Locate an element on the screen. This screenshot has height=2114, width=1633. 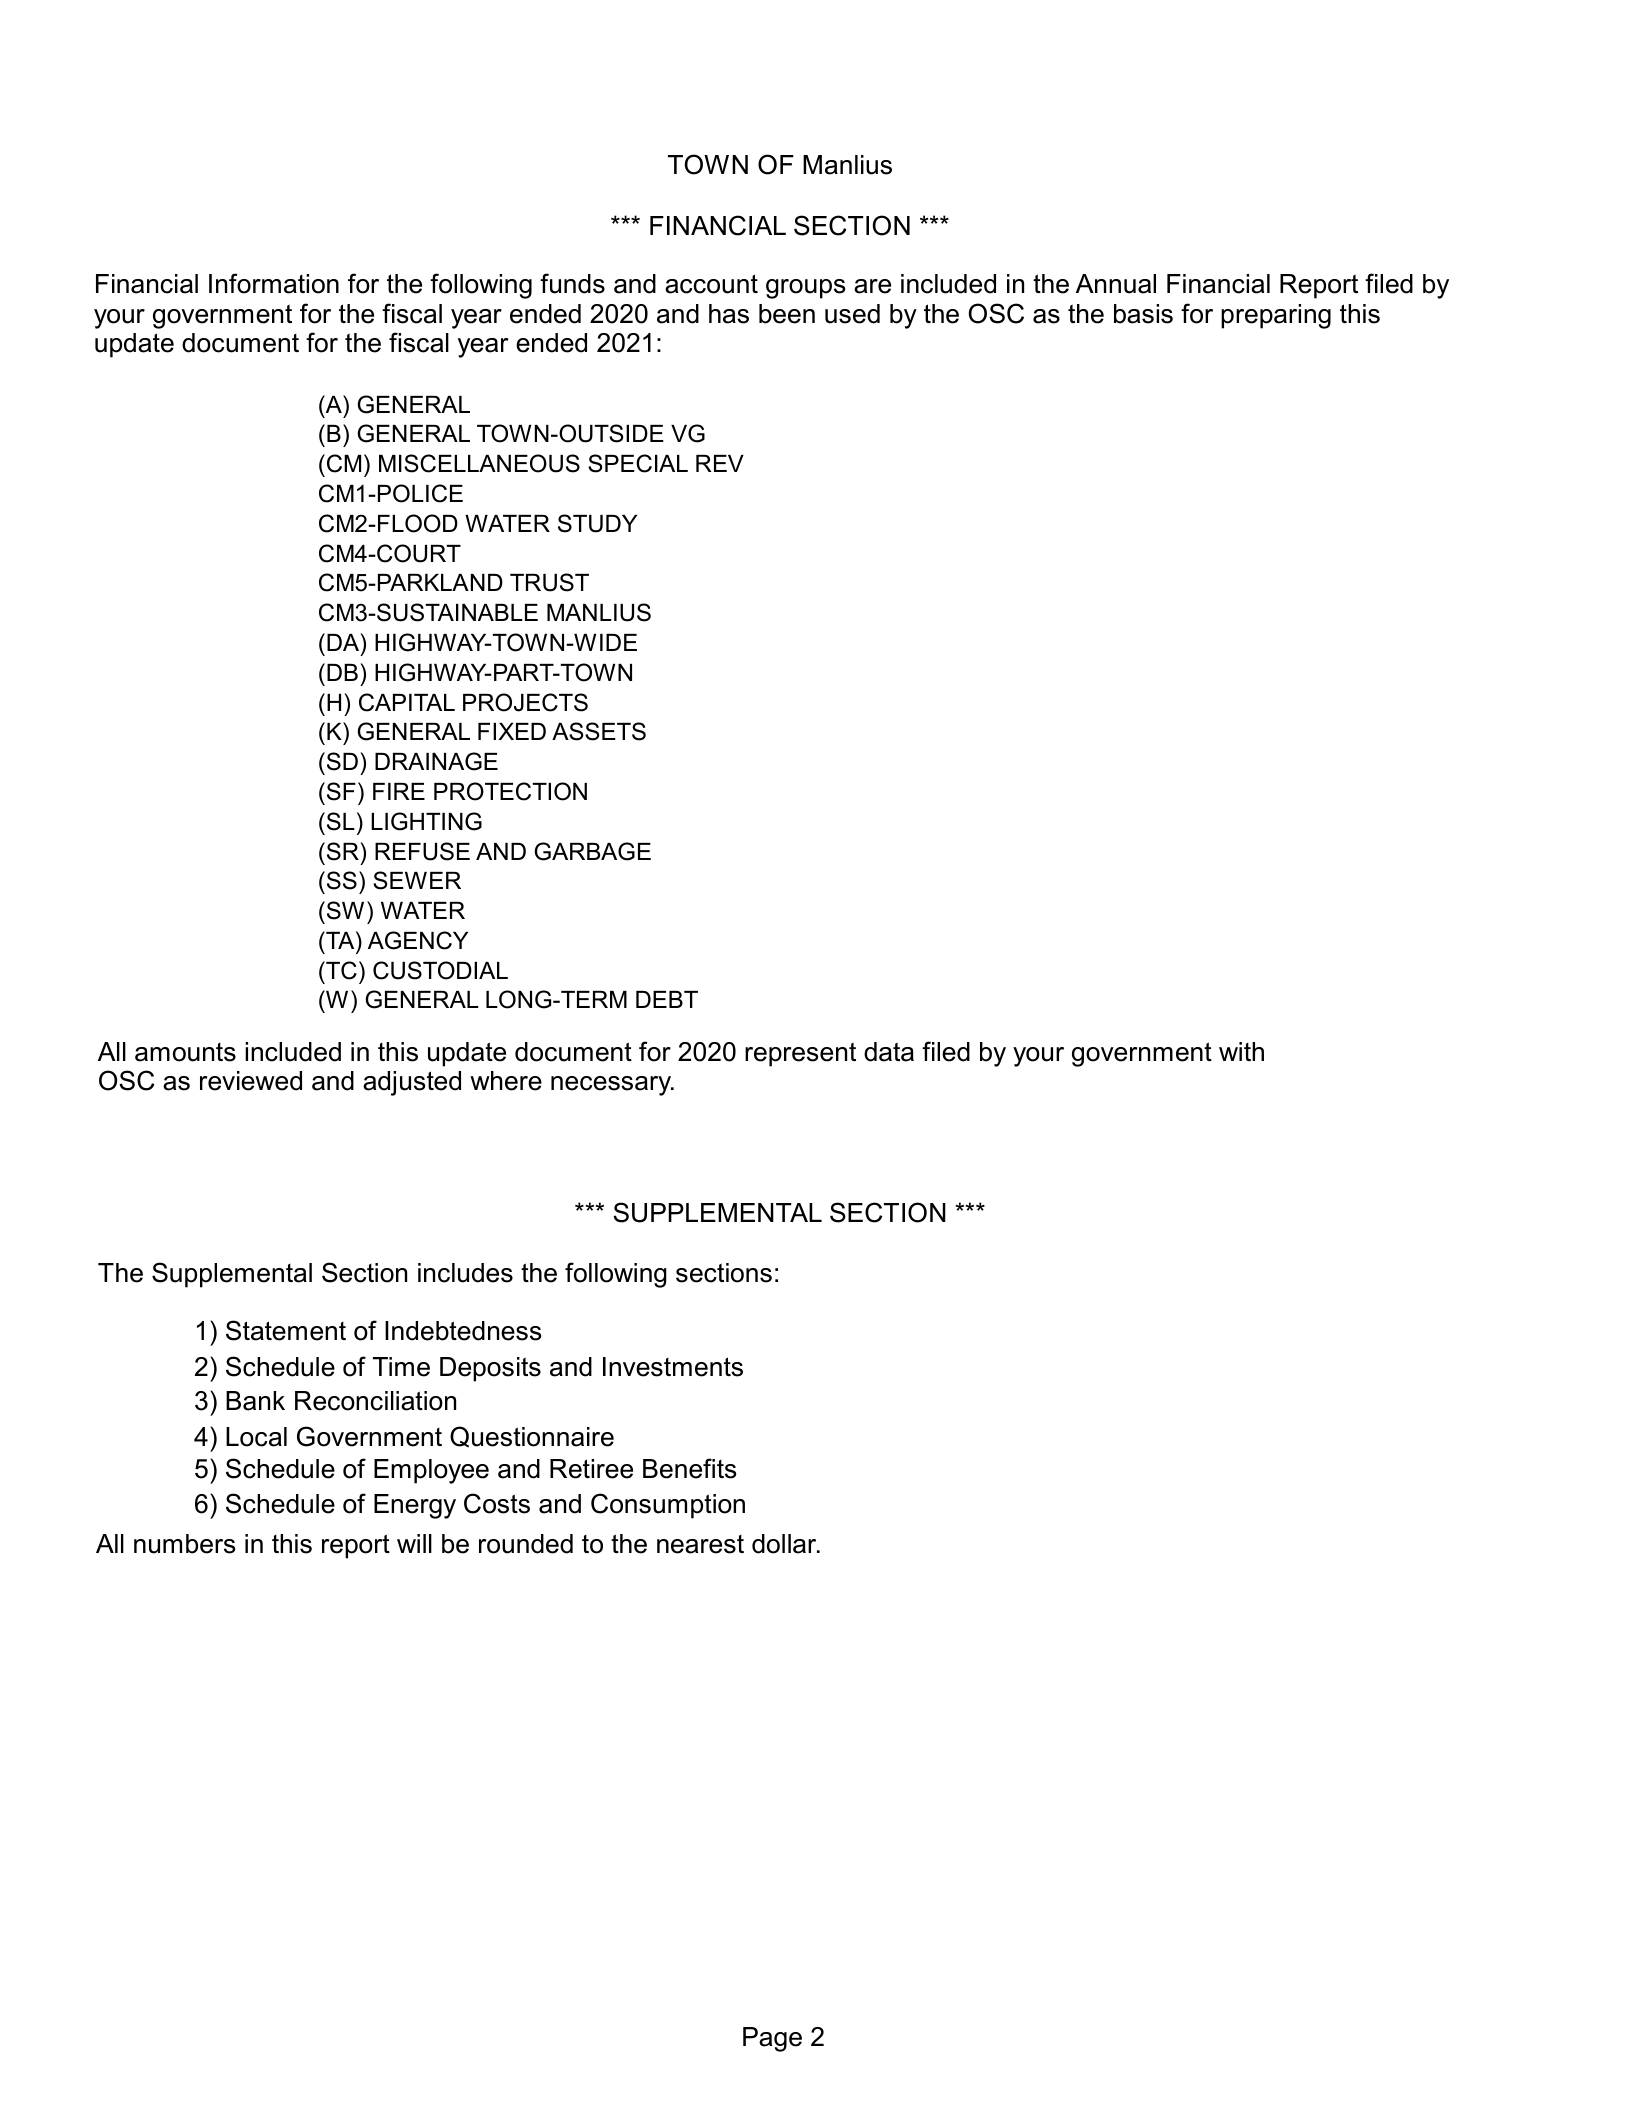
ASSETS is located at coordinates (599, 731).
